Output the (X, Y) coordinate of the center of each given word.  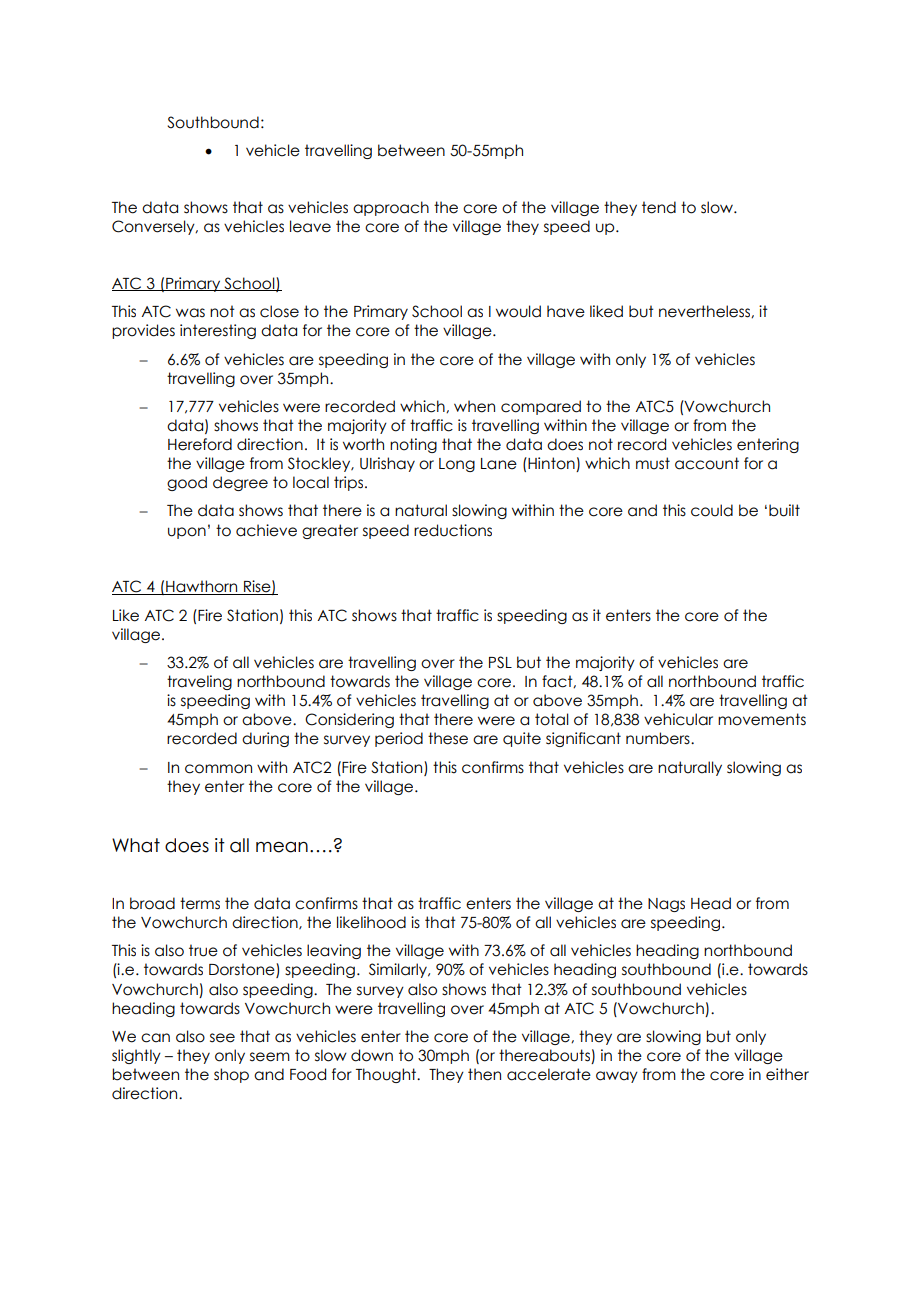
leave (310, 226)
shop (231, 1075)
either (787, 1074)
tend (659, 207)
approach (391, 208)
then (484, 1074)
